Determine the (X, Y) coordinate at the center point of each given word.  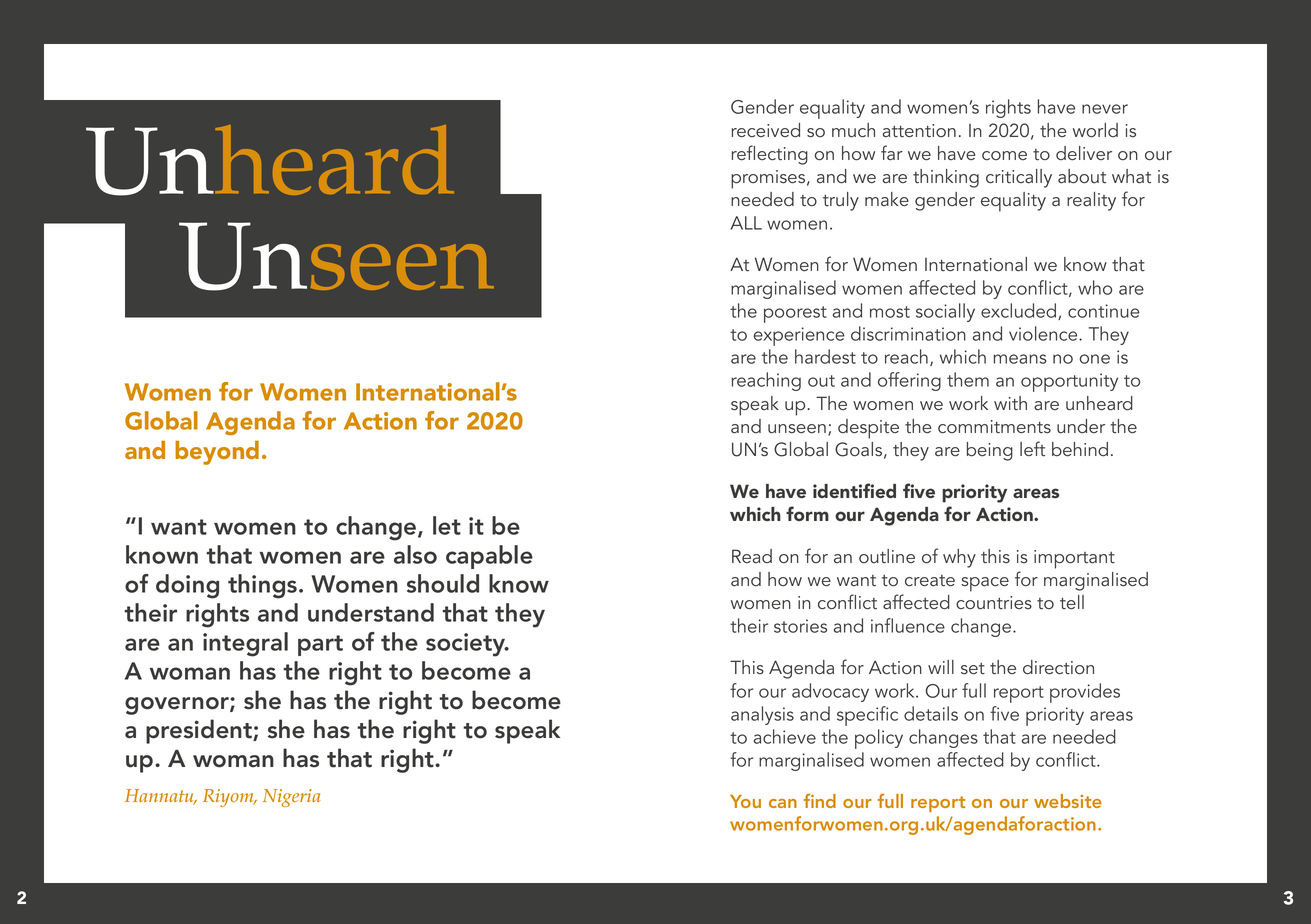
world (1095, 130)
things (262, 586)
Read (752, 556)
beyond (217, 453)
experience (799, 336)
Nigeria (292, 798)
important (1074, 559)
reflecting (769, 155)
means (1019, 359)
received (765, 130)
